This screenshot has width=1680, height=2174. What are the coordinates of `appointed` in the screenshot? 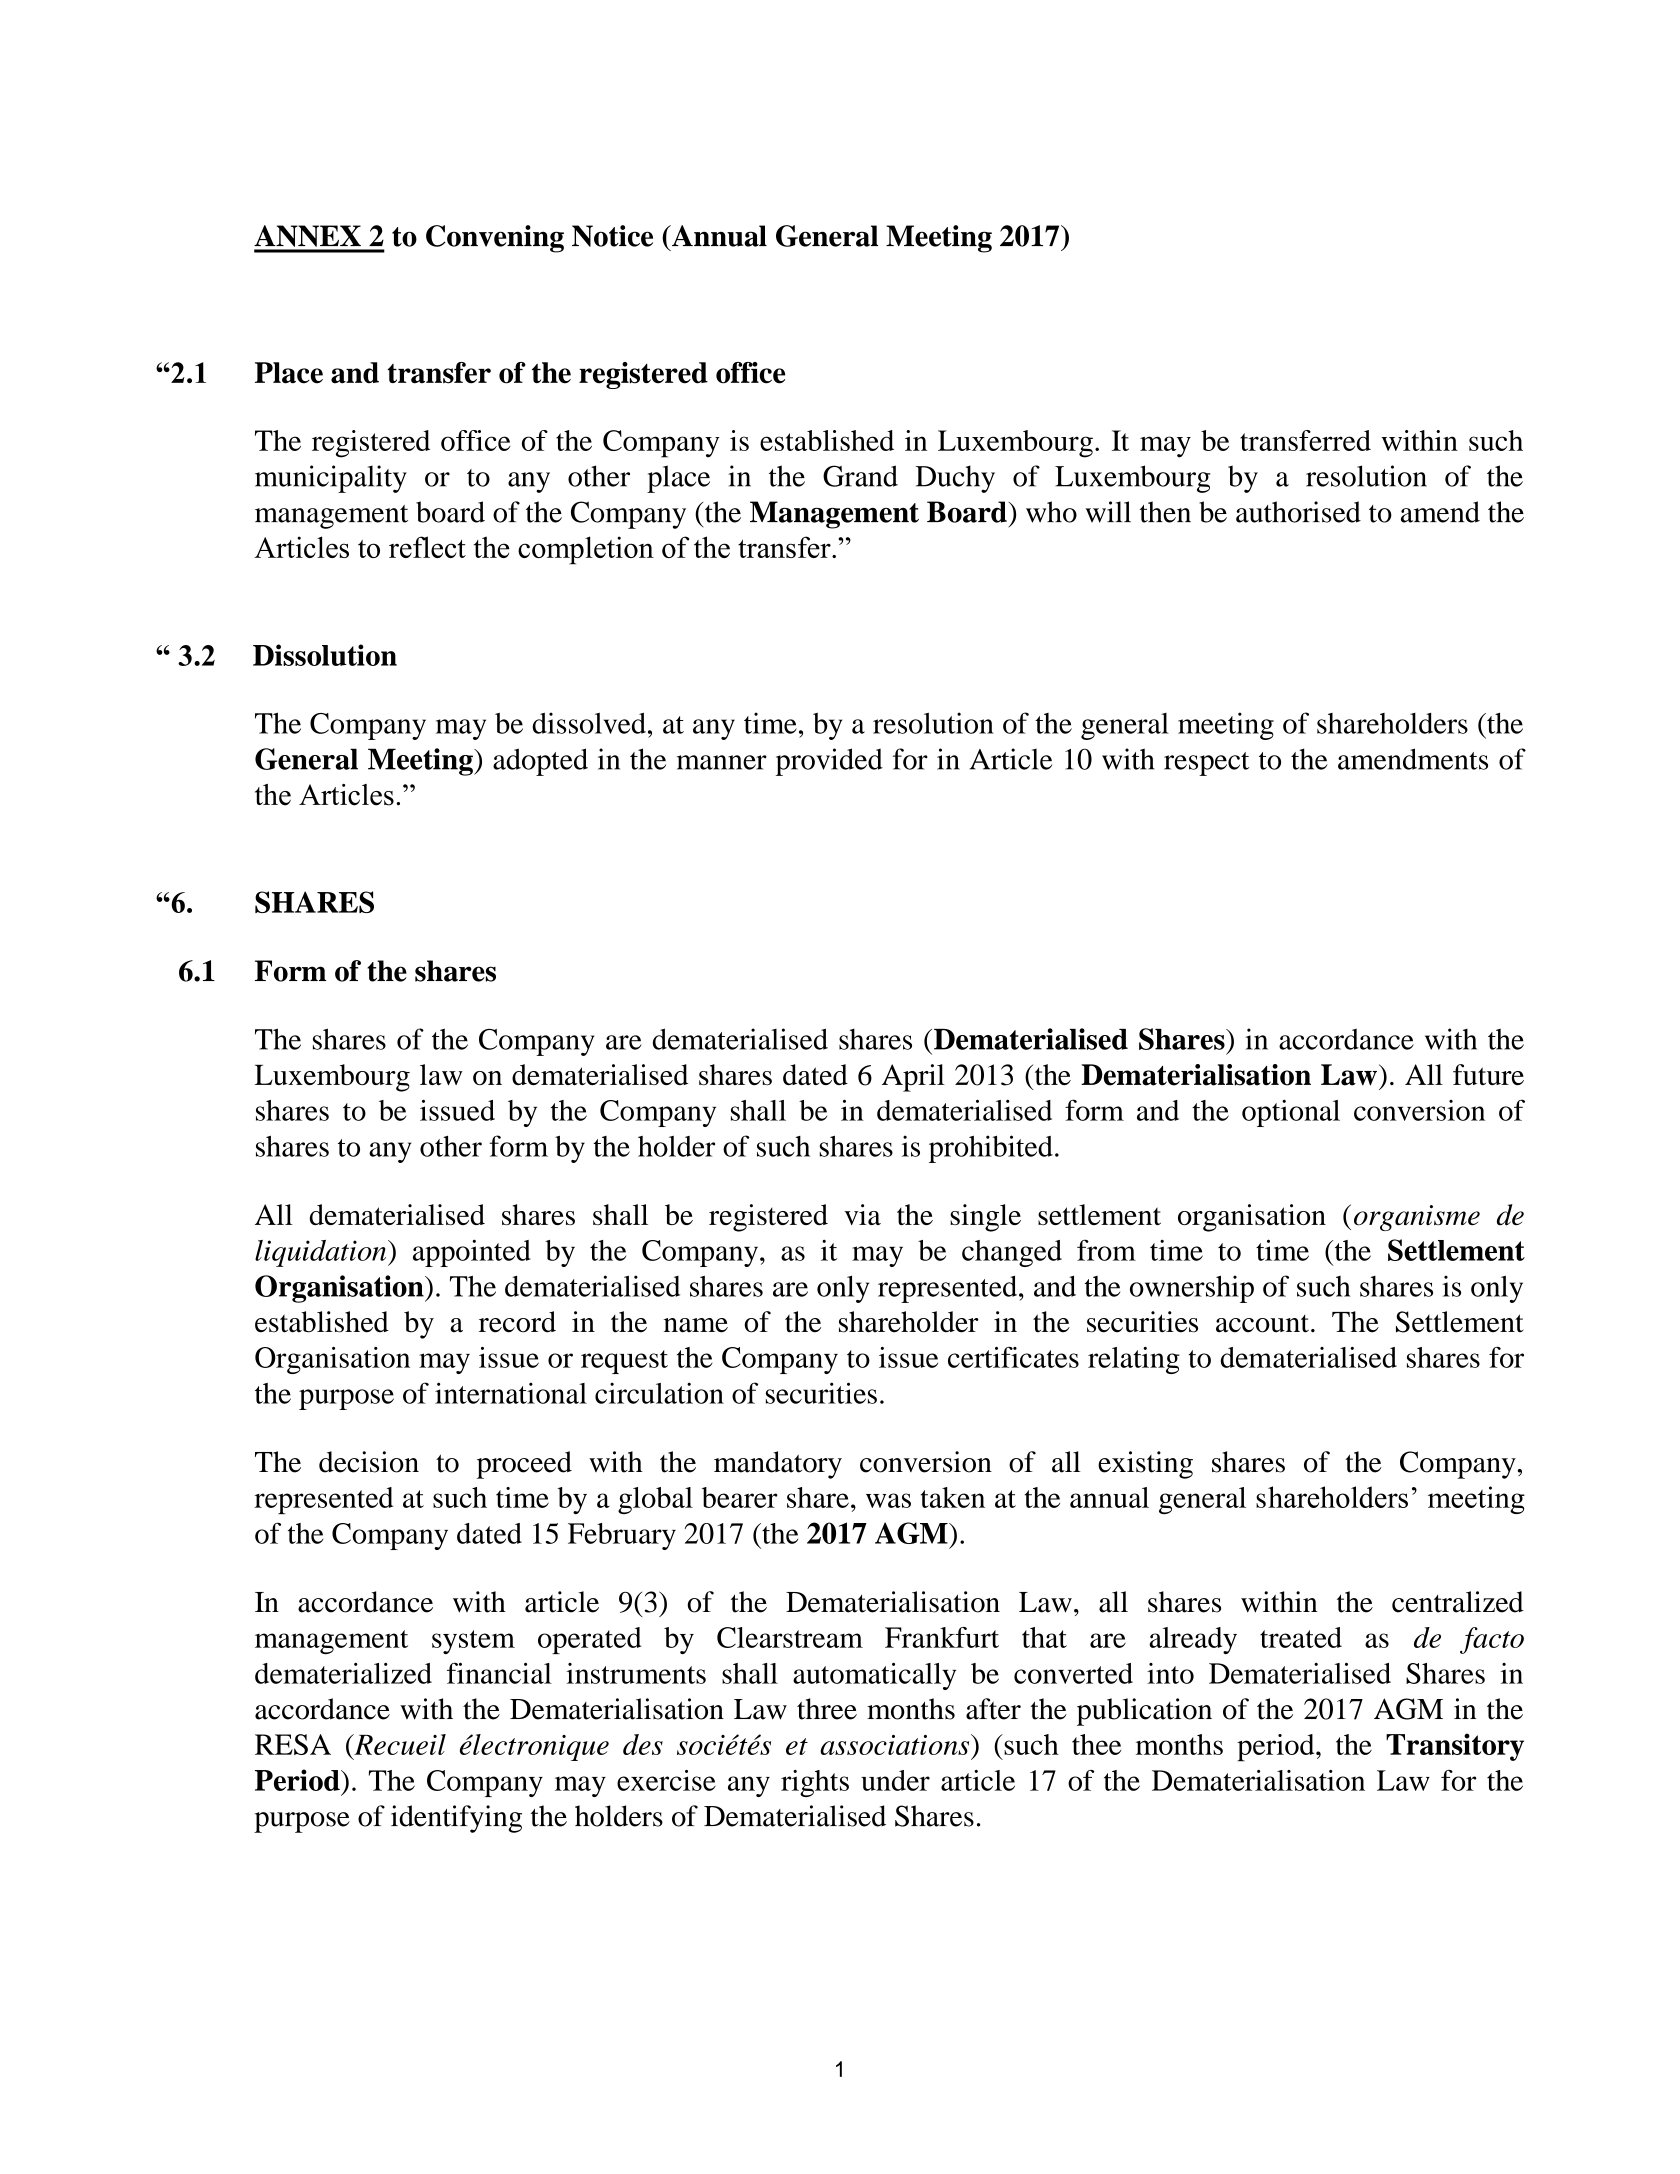 It's located at (471, 1253).
